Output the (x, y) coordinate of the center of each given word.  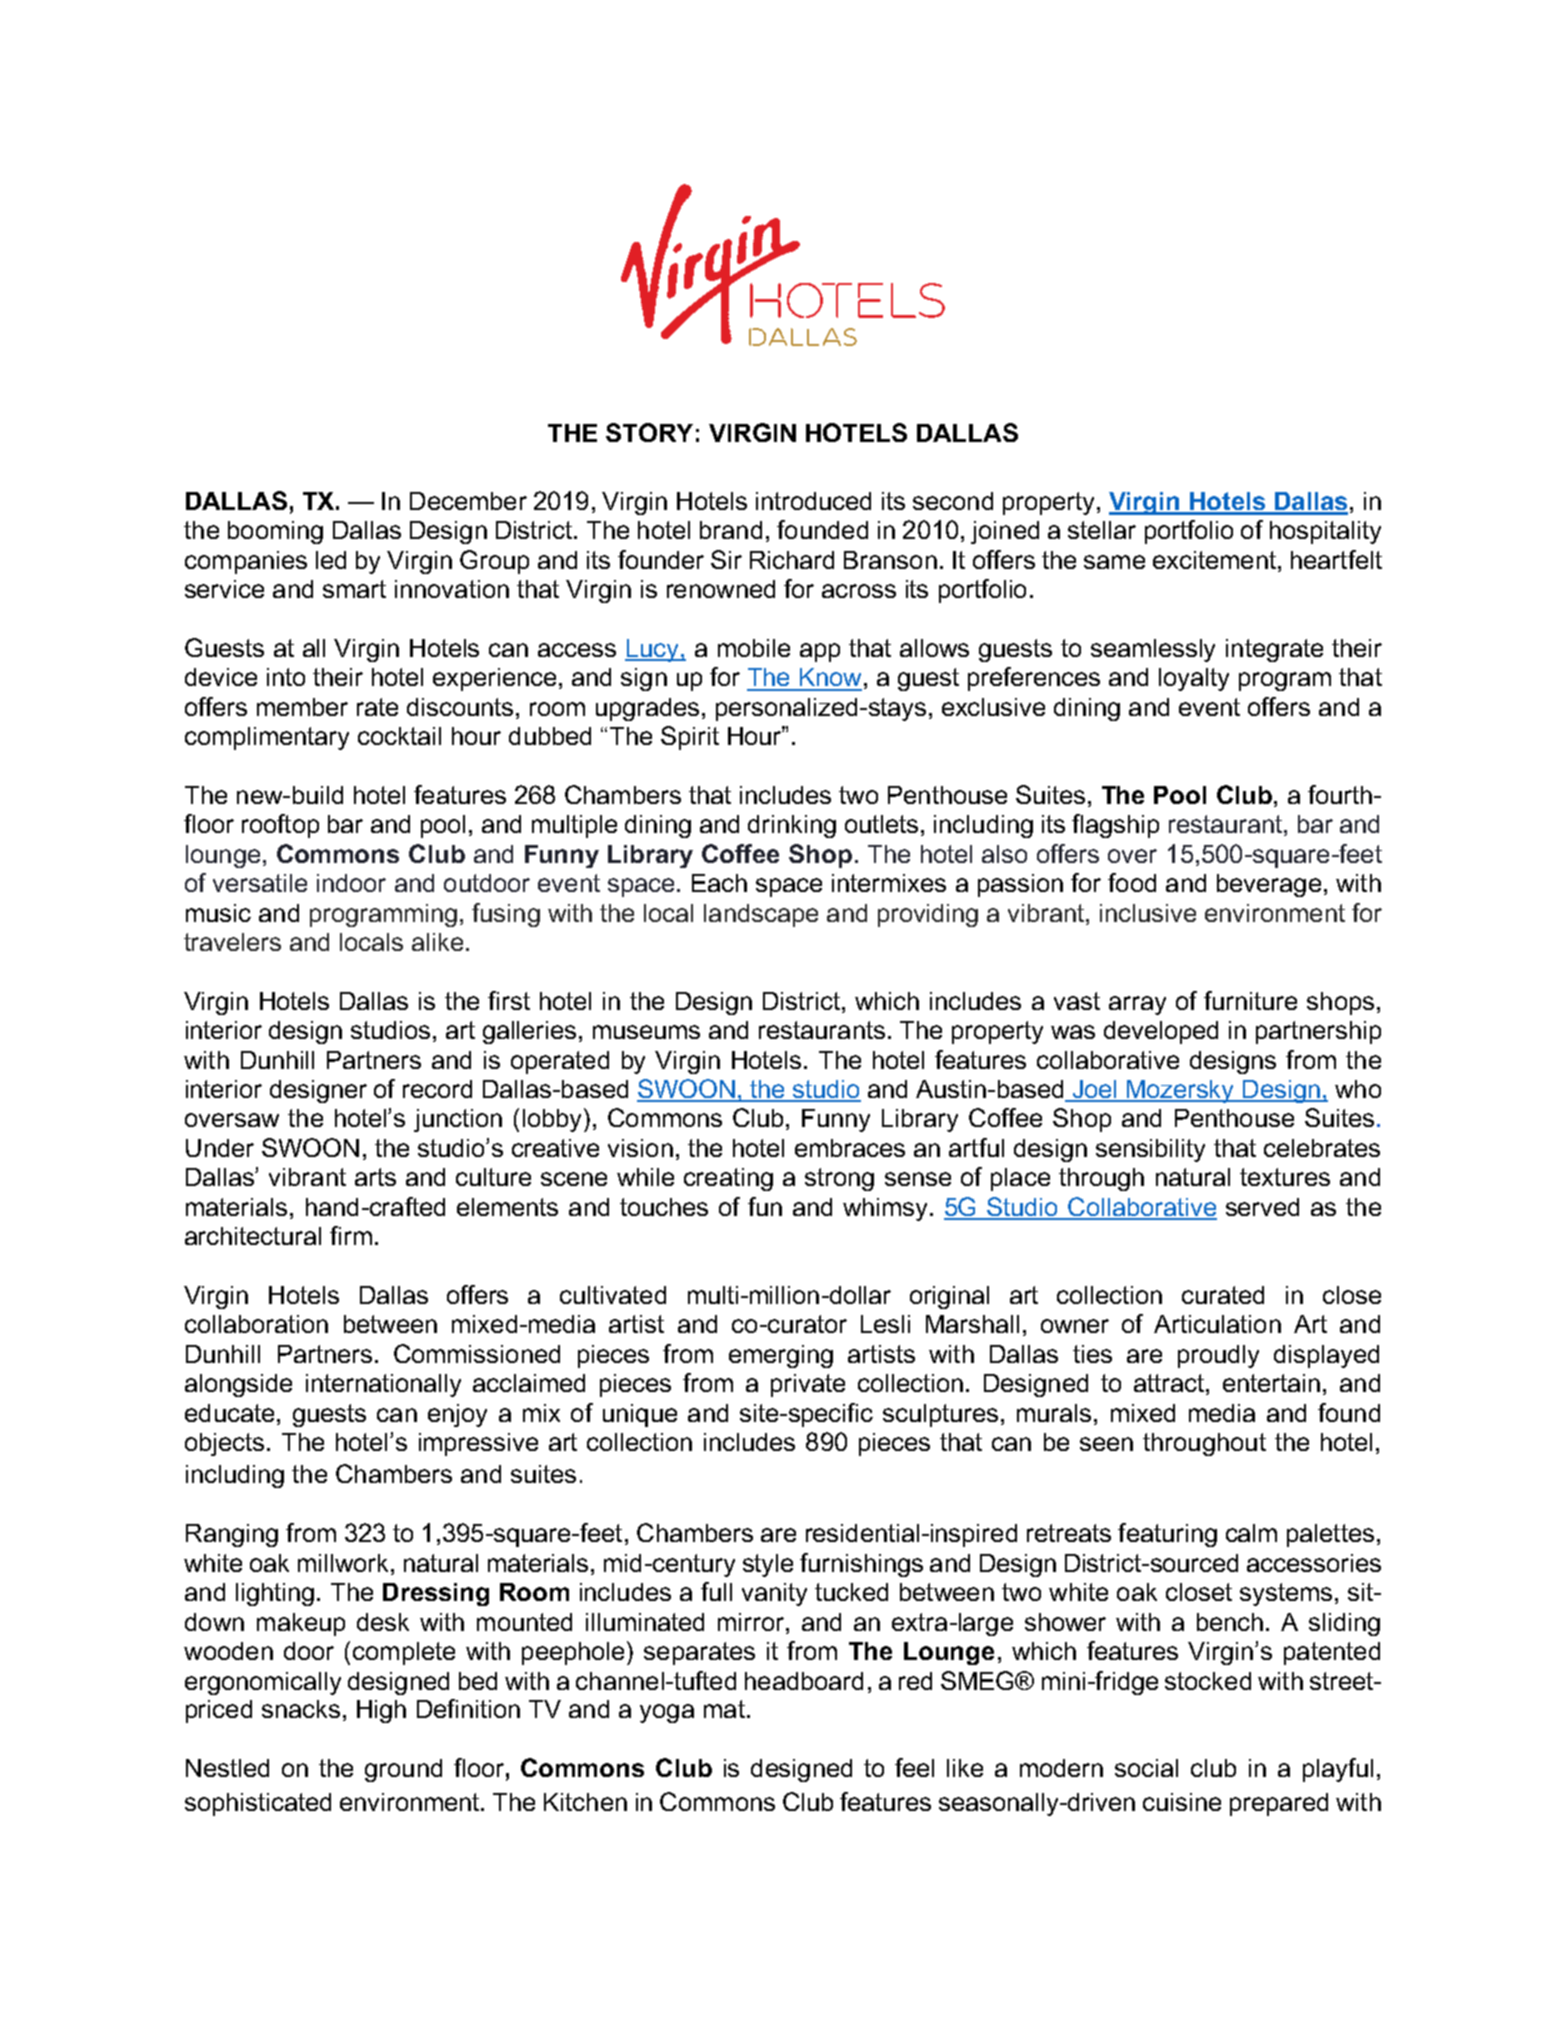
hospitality (1325, 532)
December (468, 501)
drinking (792, 826)
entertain (1271, 1383)
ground (403, 1770)
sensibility (1150, 1150)
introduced (813, 501)
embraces (850, 1148)
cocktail (399, 736)
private (808, 1385)
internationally (383, 1385)
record (437, 1089)
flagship (1115, 826)
